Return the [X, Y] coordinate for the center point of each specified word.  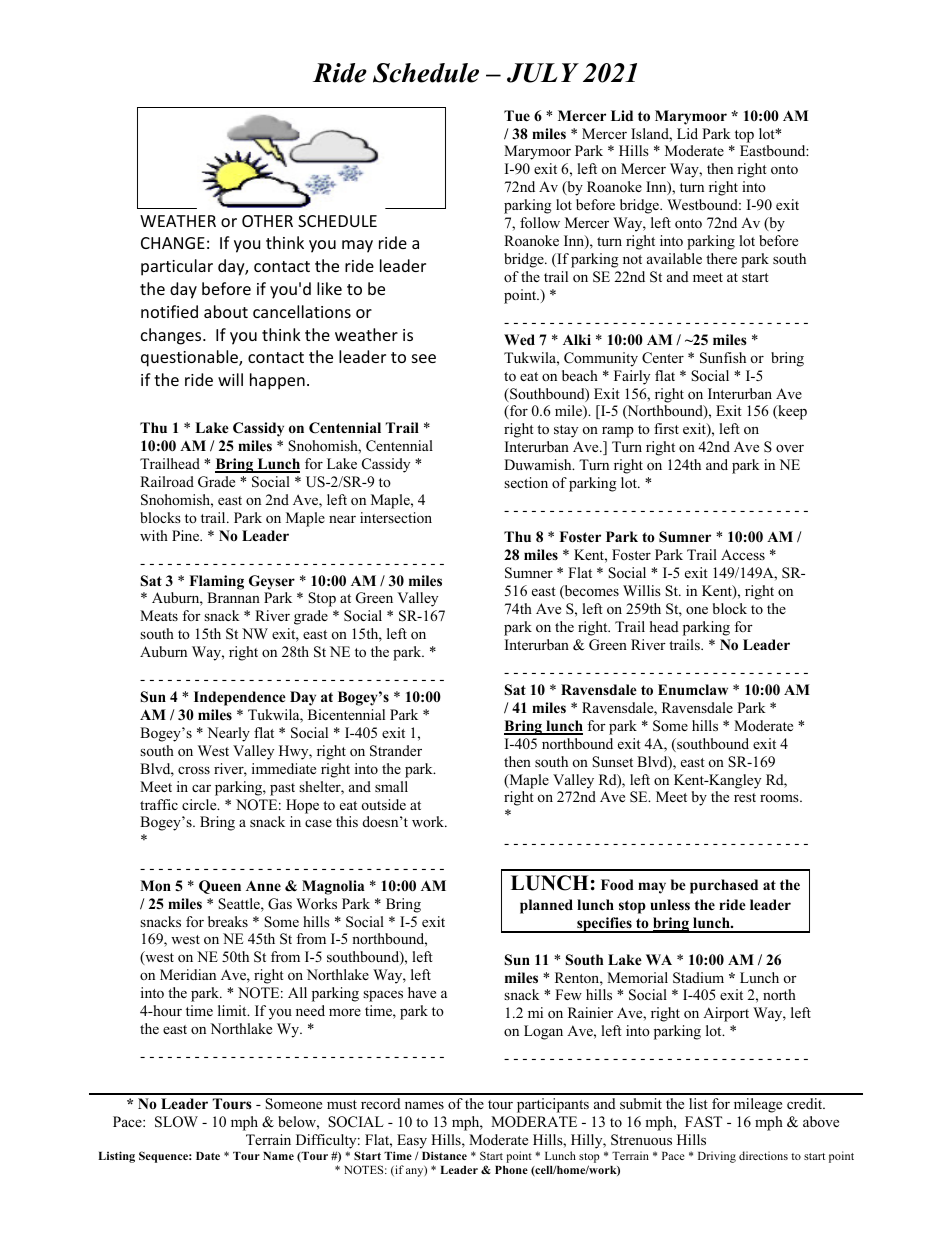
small [391, 786]
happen [277, 381]
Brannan [233, 597]
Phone [511, 1170]
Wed [519, 339]
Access [743, 554]
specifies [604, 925]
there [721, 258]
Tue [517, 115]
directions [763, 1155]
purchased [724, 886]
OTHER [267, 221]
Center [663, 358]
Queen [220, 887]
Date [208, 1156]
